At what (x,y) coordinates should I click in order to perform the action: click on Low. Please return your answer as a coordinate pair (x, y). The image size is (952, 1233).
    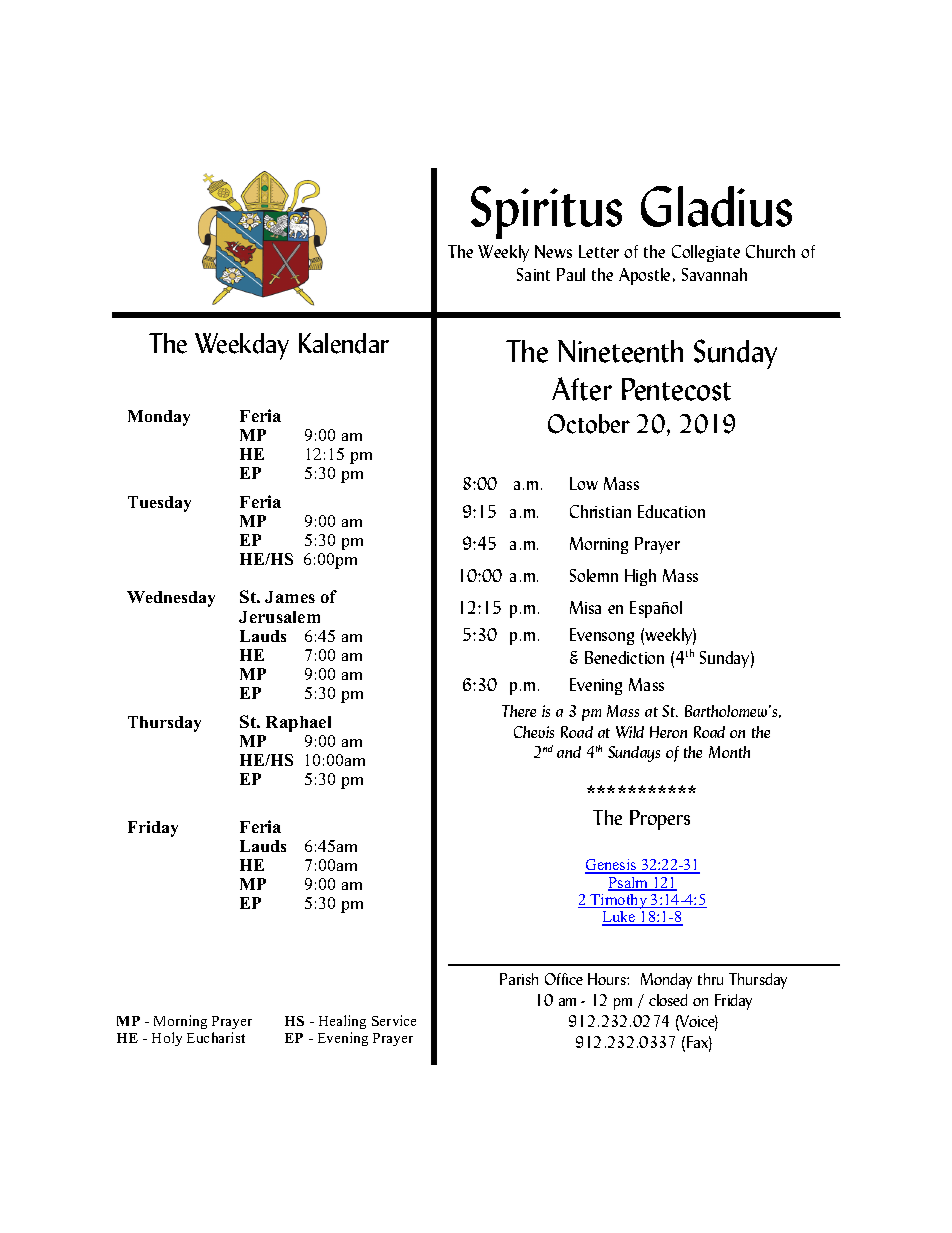
    Looking at the image, I should click on (584, 483).
